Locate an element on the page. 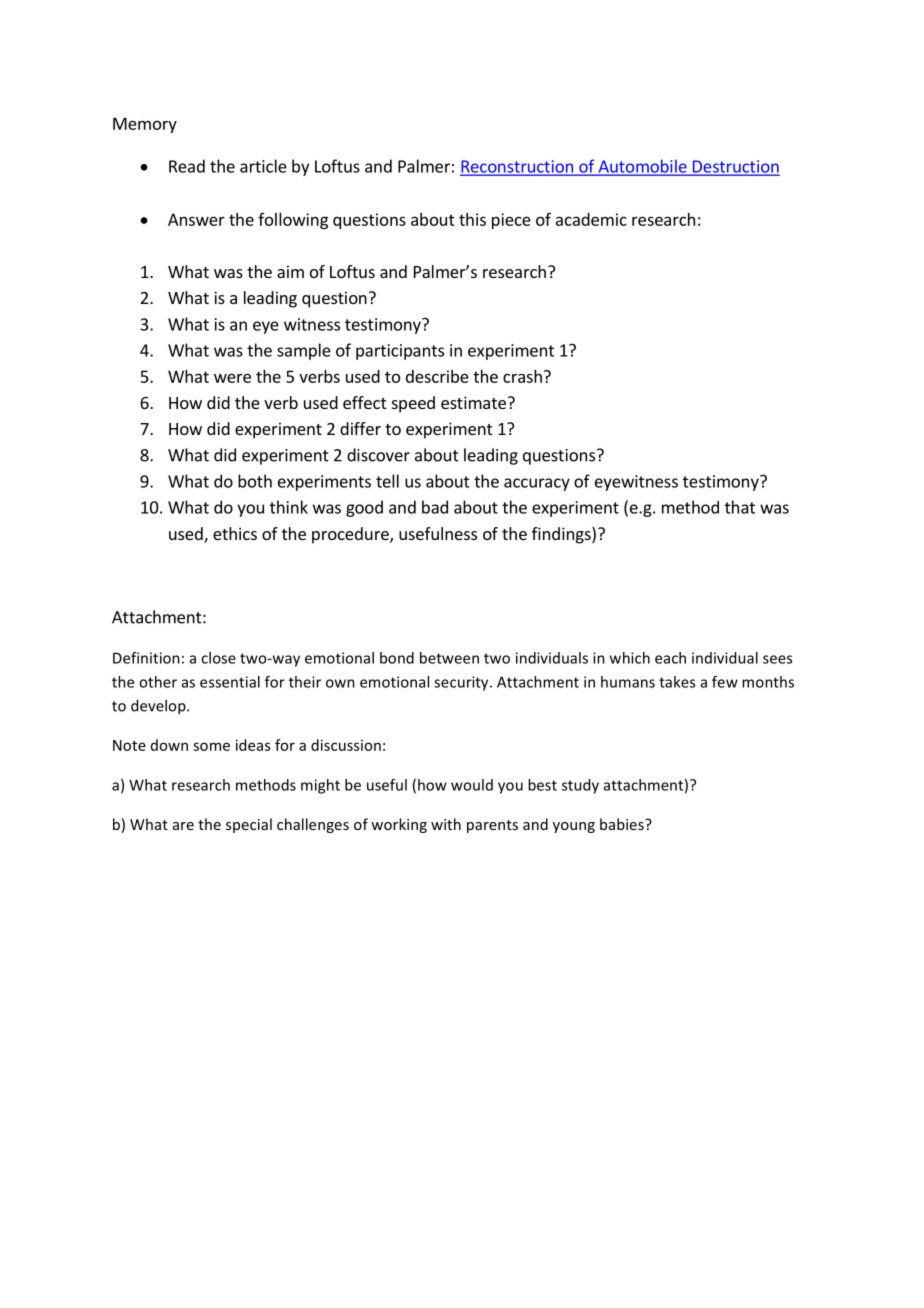 The image size is (924, 1308). participants is located at coordinates (400, 352).
